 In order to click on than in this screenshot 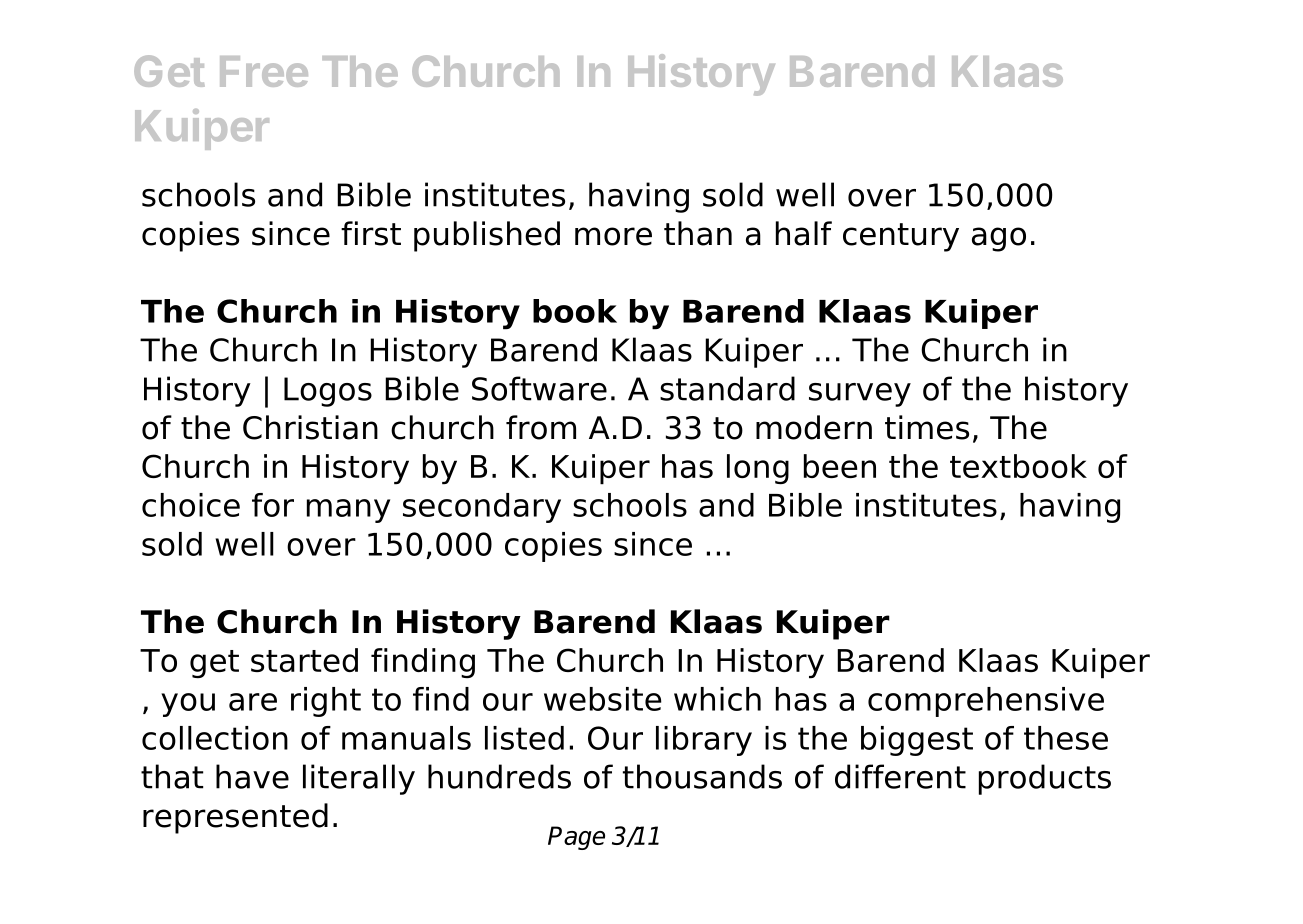, I will do `click(698, 233)`.
